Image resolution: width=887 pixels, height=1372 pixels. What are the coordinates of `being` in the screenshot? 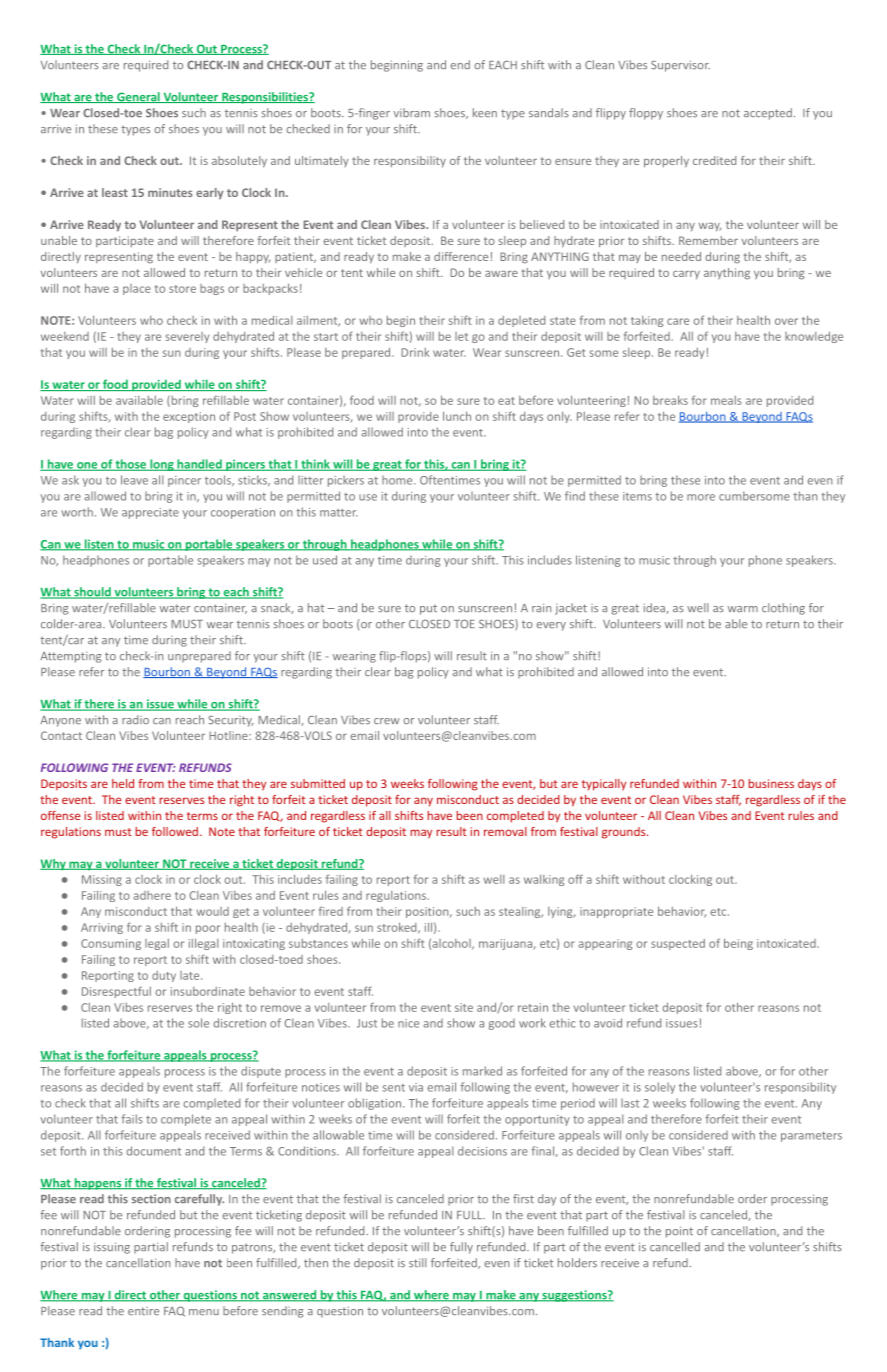 It's located at (738, 944).
